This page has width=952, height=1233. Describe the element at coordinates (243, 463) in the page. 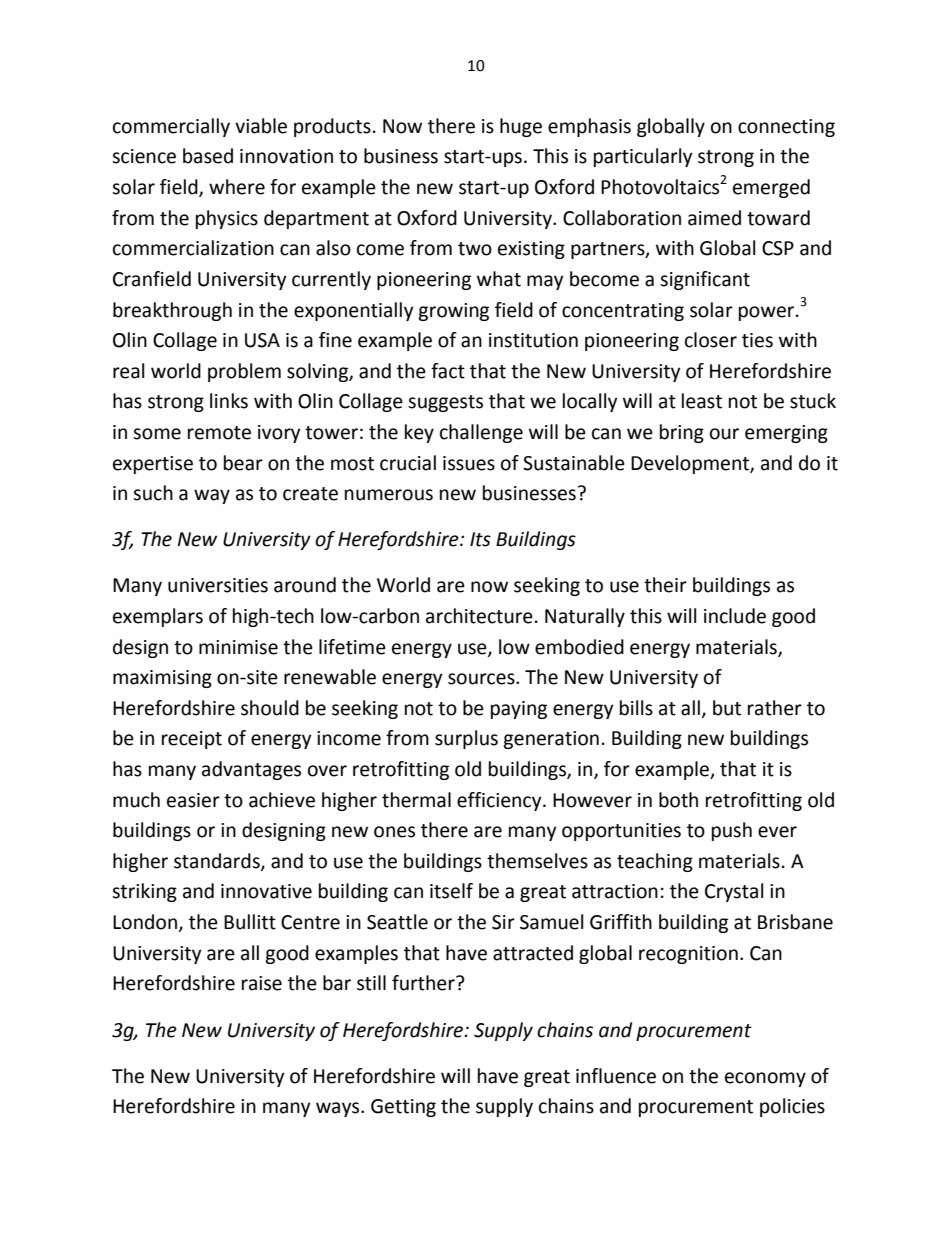

I see `bear` at that location.
